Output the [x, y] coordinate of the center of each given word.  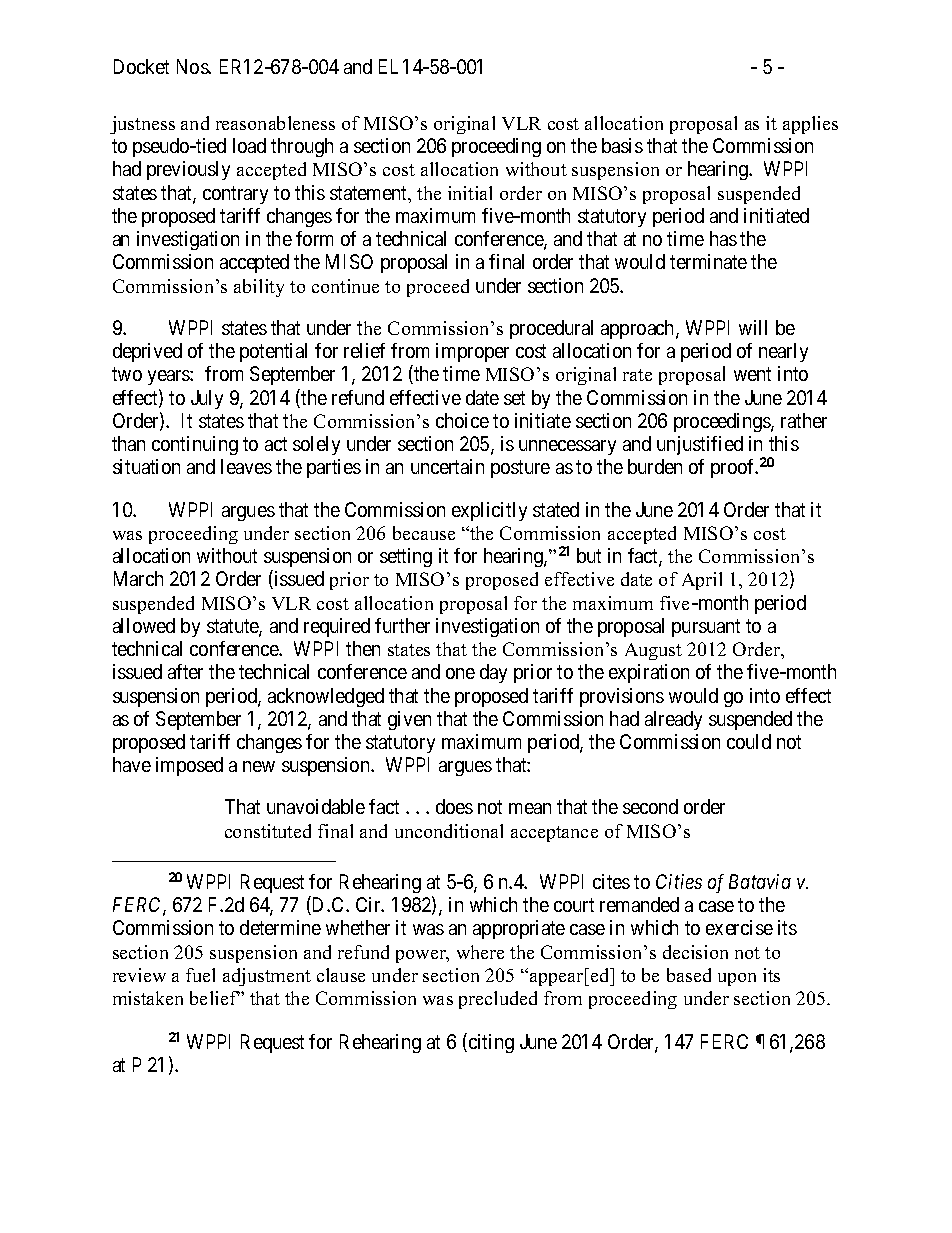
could [749, 741]
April [702, 581]
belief [215, 998]
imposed [189, 766]
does [454, 806]
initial [470, 193]
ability [259, 288]
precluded [498, 1000]
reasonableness [275, 123]
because [424, 533]
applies [810, 125]
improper [472, 352]
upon [737, 979]
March [138, 578]
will [753, 327]
